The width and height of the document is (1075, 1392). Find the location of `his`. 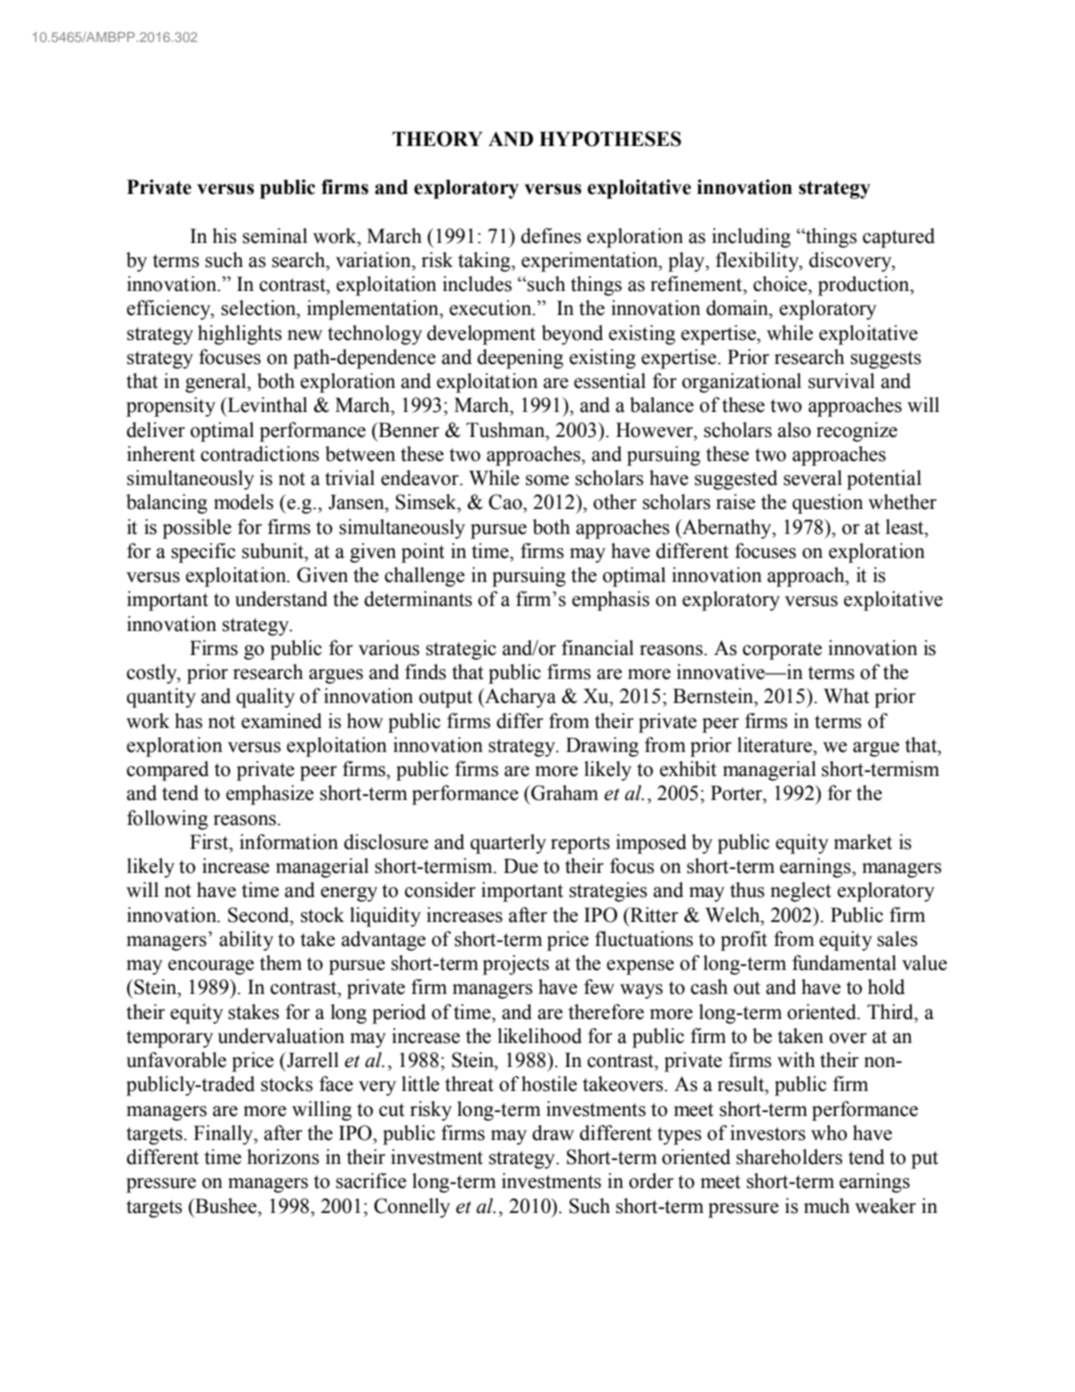

his is located at coordinates (224, 236).
